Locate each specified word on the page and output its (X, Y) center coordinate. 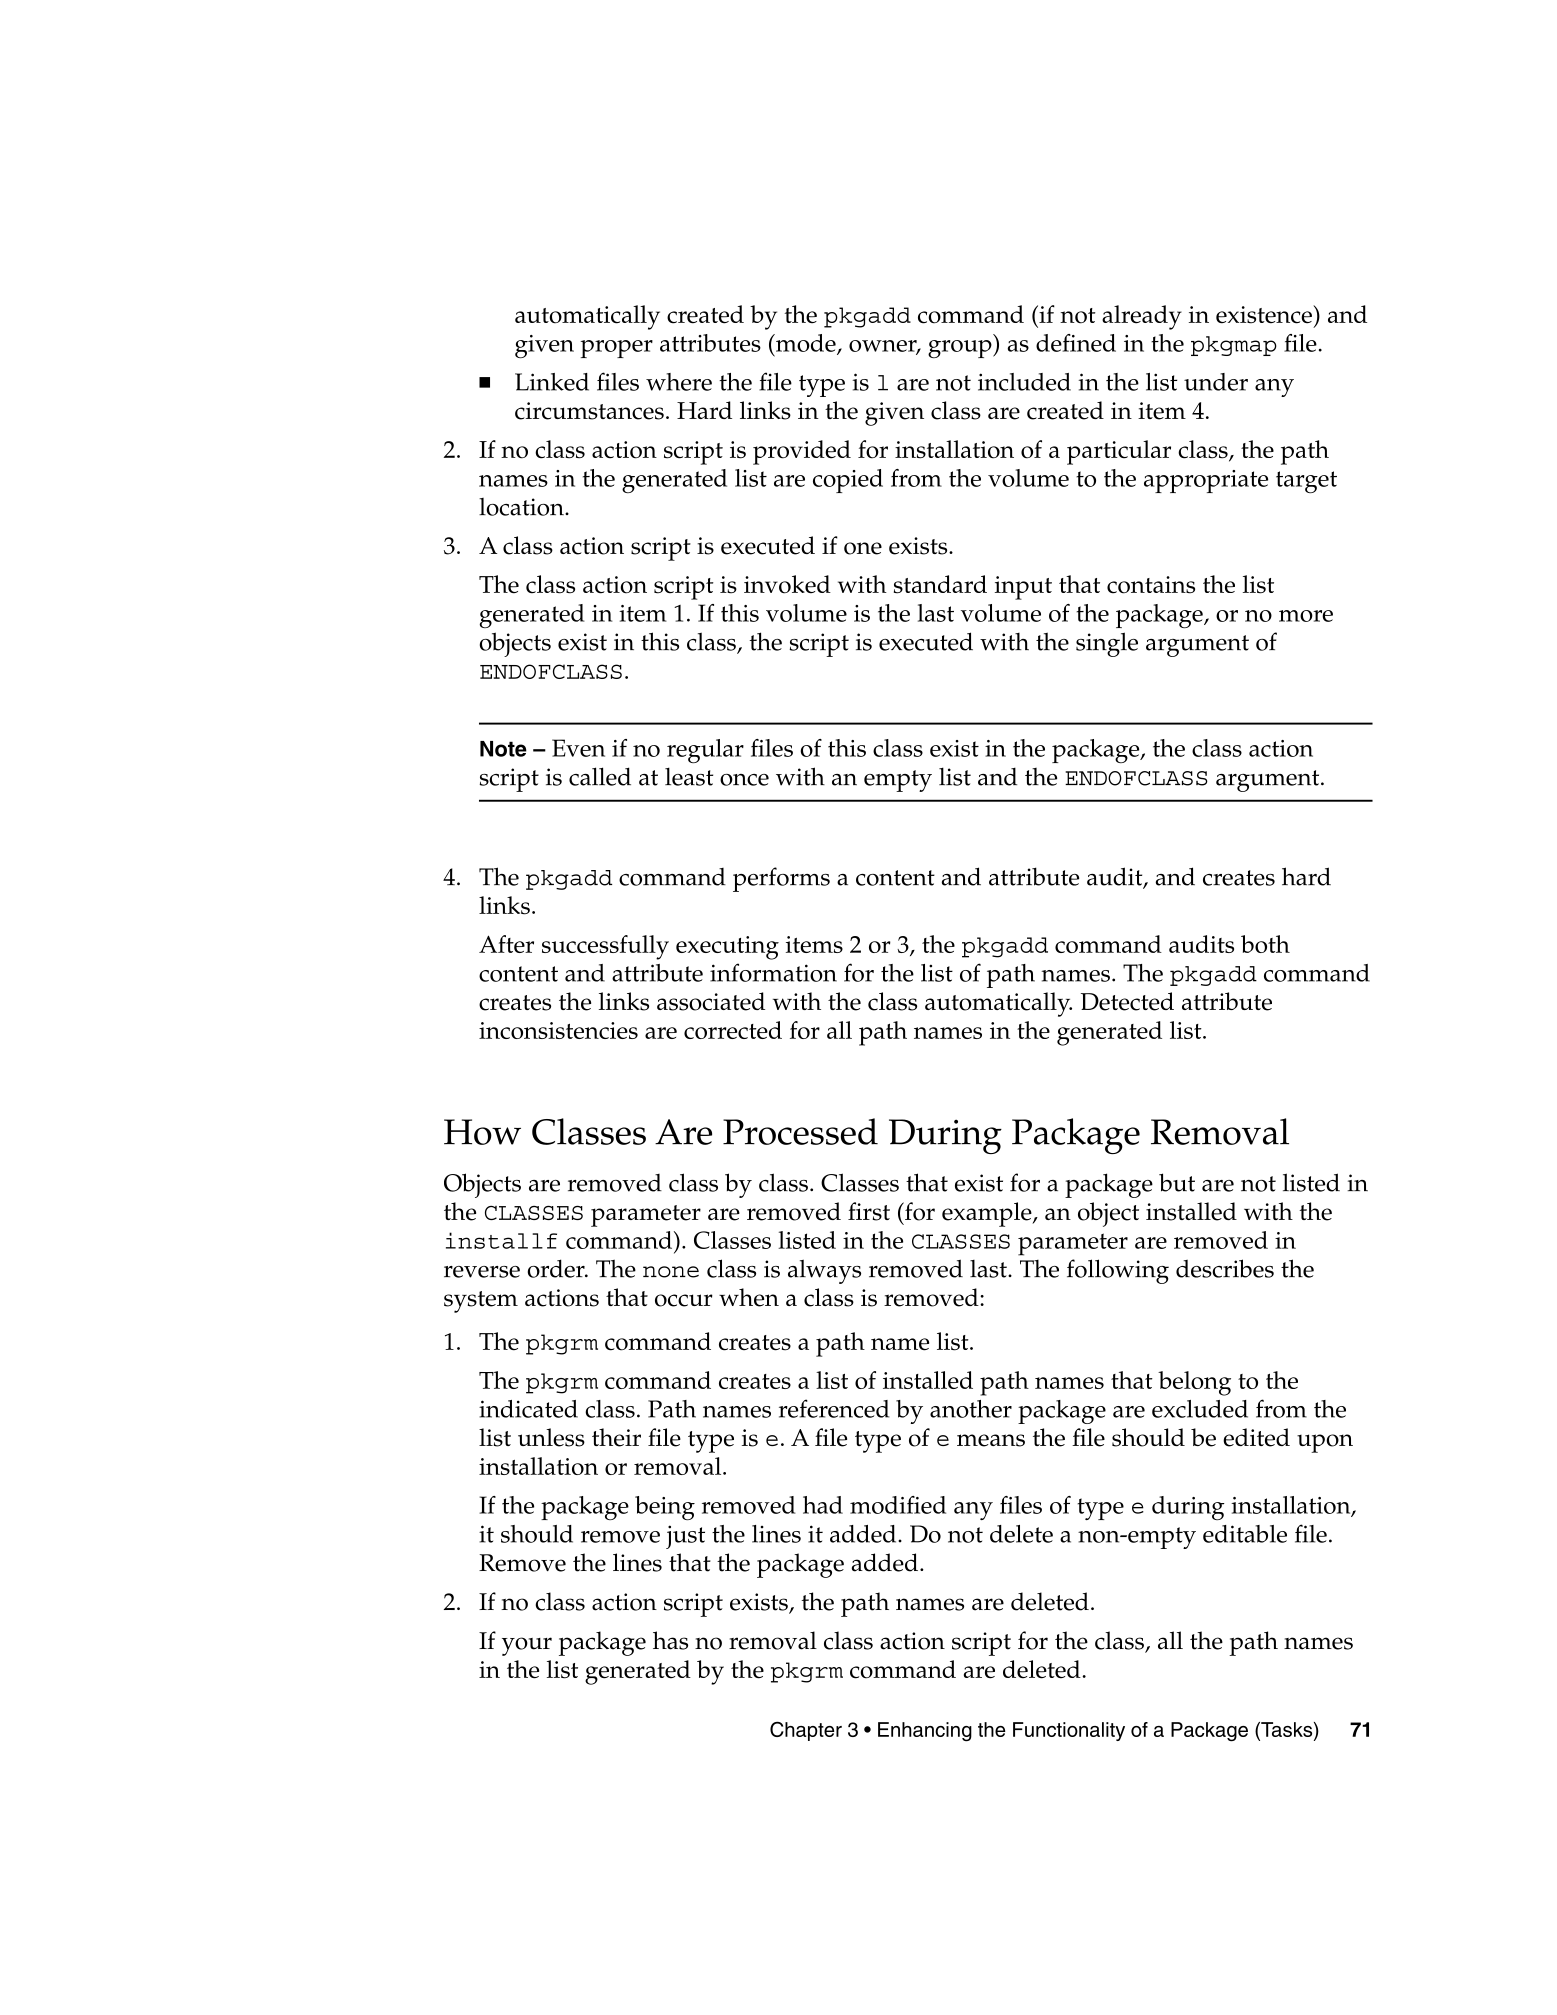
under (1216, 382)
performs (781, 879)
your (527, 1646)
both (1265, 944)
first (869, 1211)
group (961, 349)
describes (1225, 1268)
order (557, 1268)
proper (617, 349)
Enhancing (925, 1731)
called (600, 776)
